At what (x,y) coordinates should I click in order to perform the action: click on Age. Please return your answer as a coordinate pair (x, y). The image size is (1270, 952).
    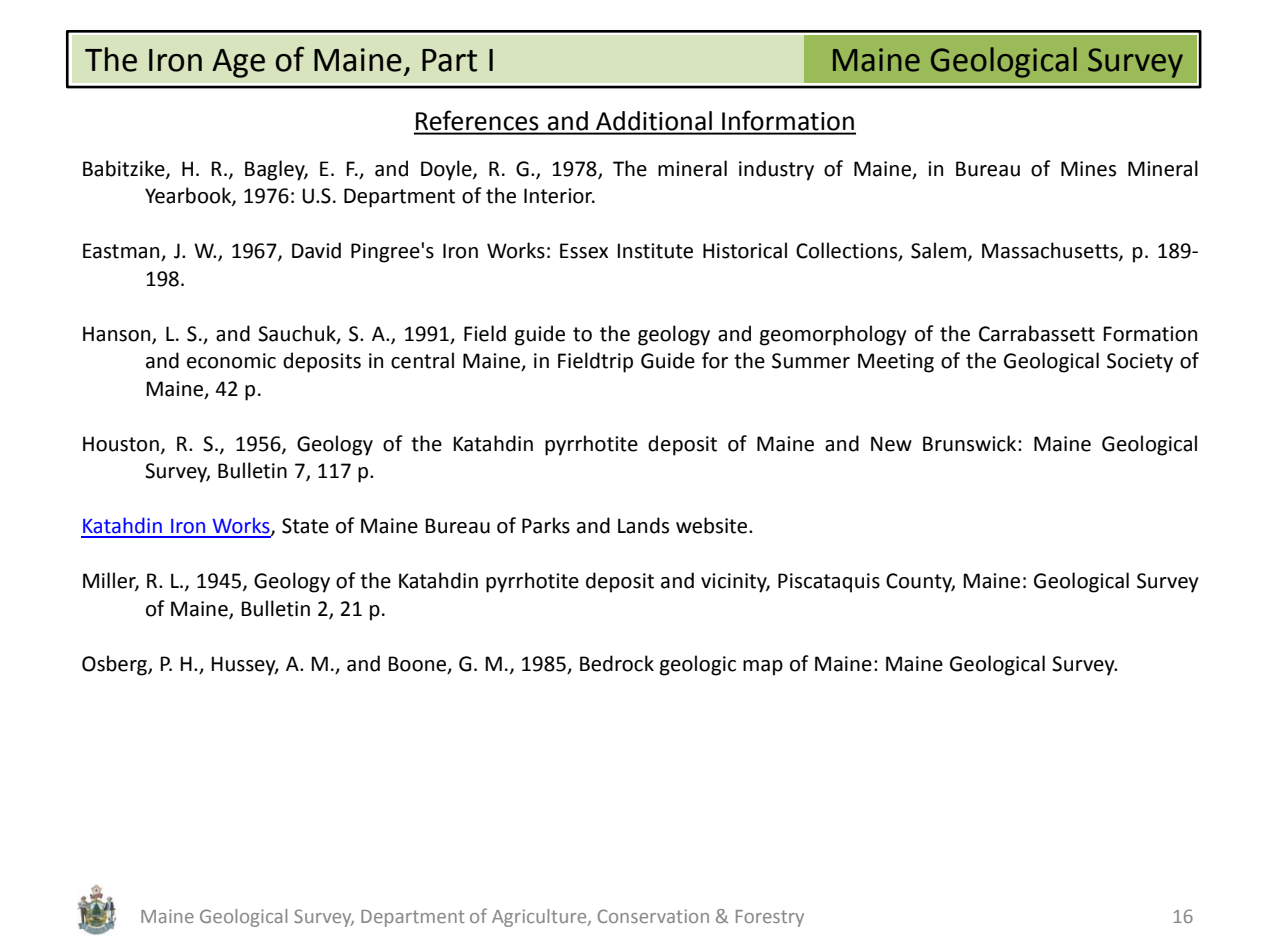
    Looking at the image, I should click on (238, 63).
